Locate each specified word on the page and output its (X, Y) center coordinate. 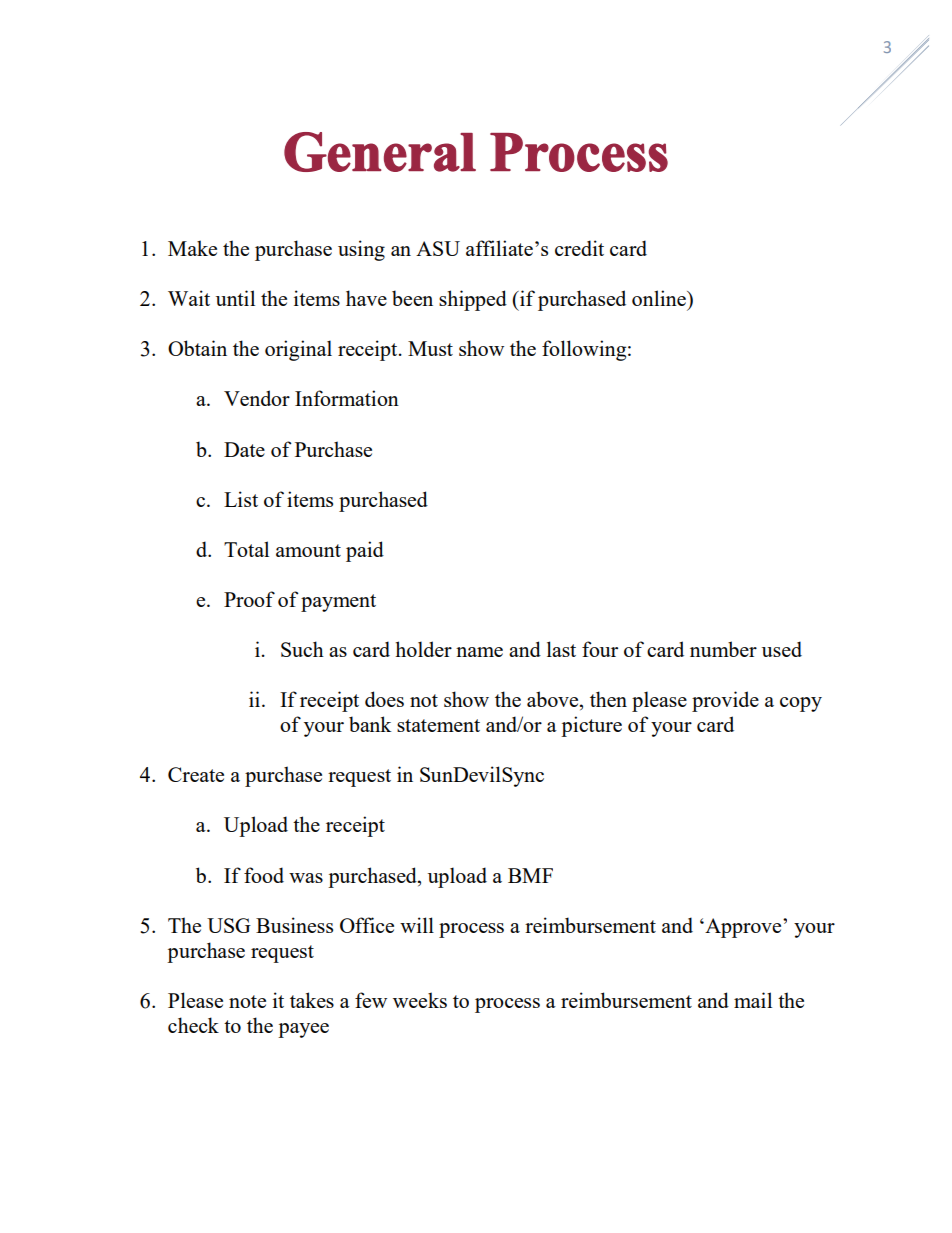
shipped (473, 300)
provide (725, 701)
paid (365, 551)
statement (438, 725)
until (235, 298)
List (241, 499)
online (660, 298)
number (723, 649)
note (247, 1001)
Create (196, 774)
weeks (420, 1000)
